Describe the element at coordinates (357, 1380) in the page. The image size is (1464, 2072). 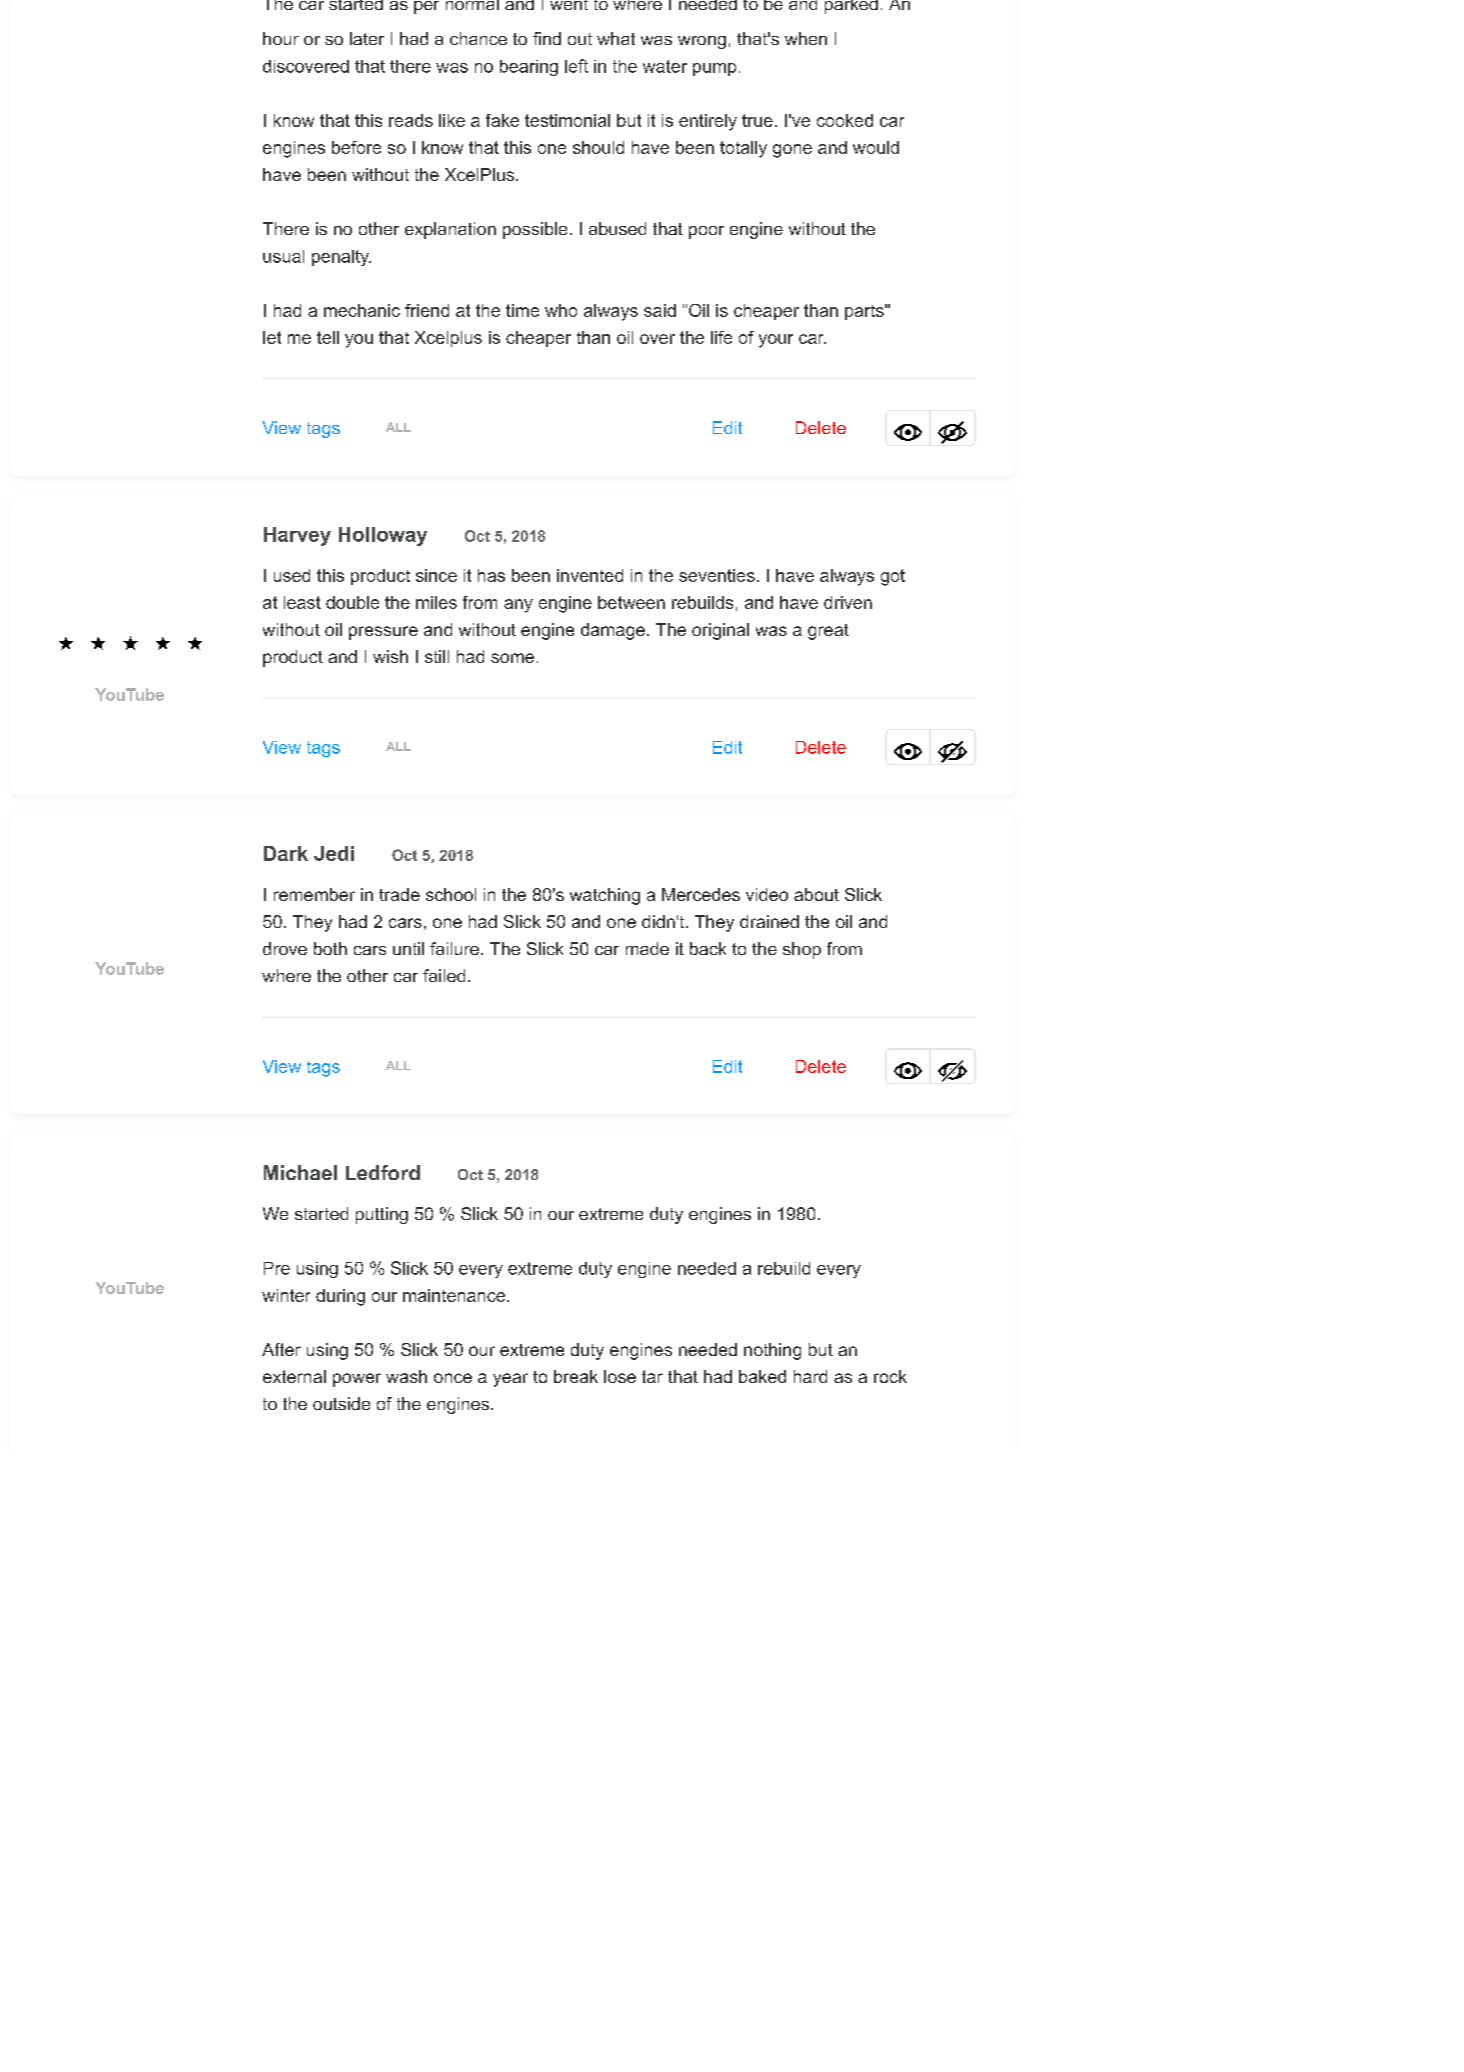
I see `power` at that location.
